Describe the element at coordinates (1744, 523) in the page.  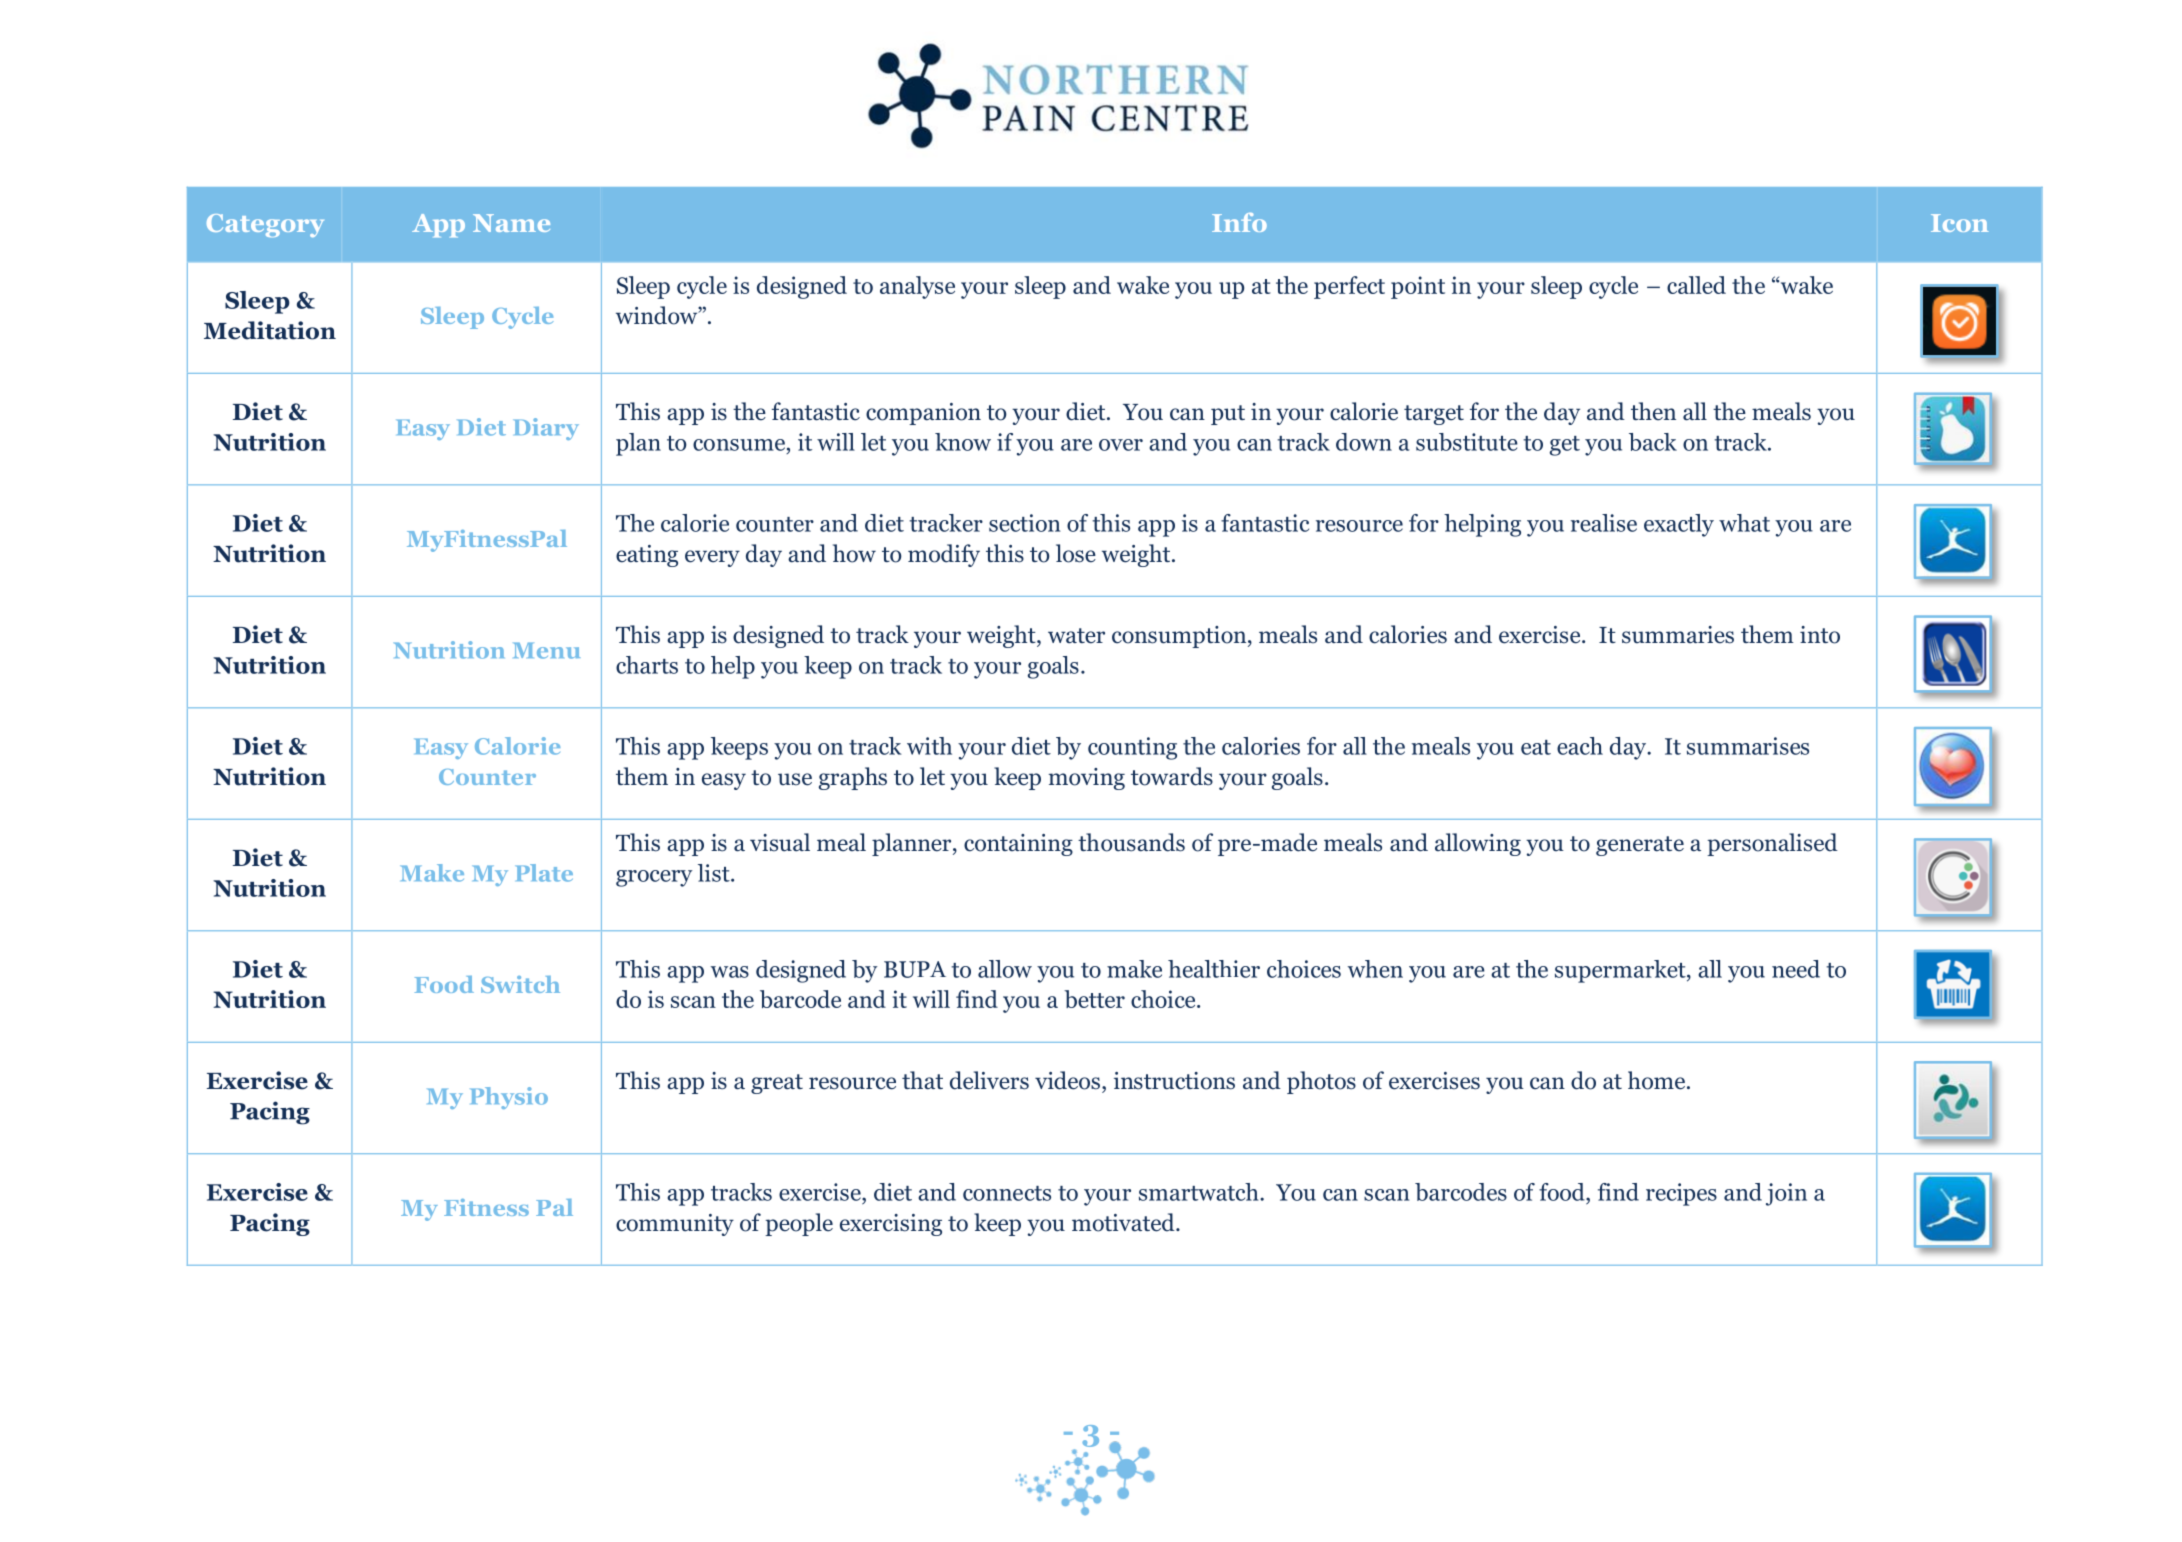
I see `what` at that location.
